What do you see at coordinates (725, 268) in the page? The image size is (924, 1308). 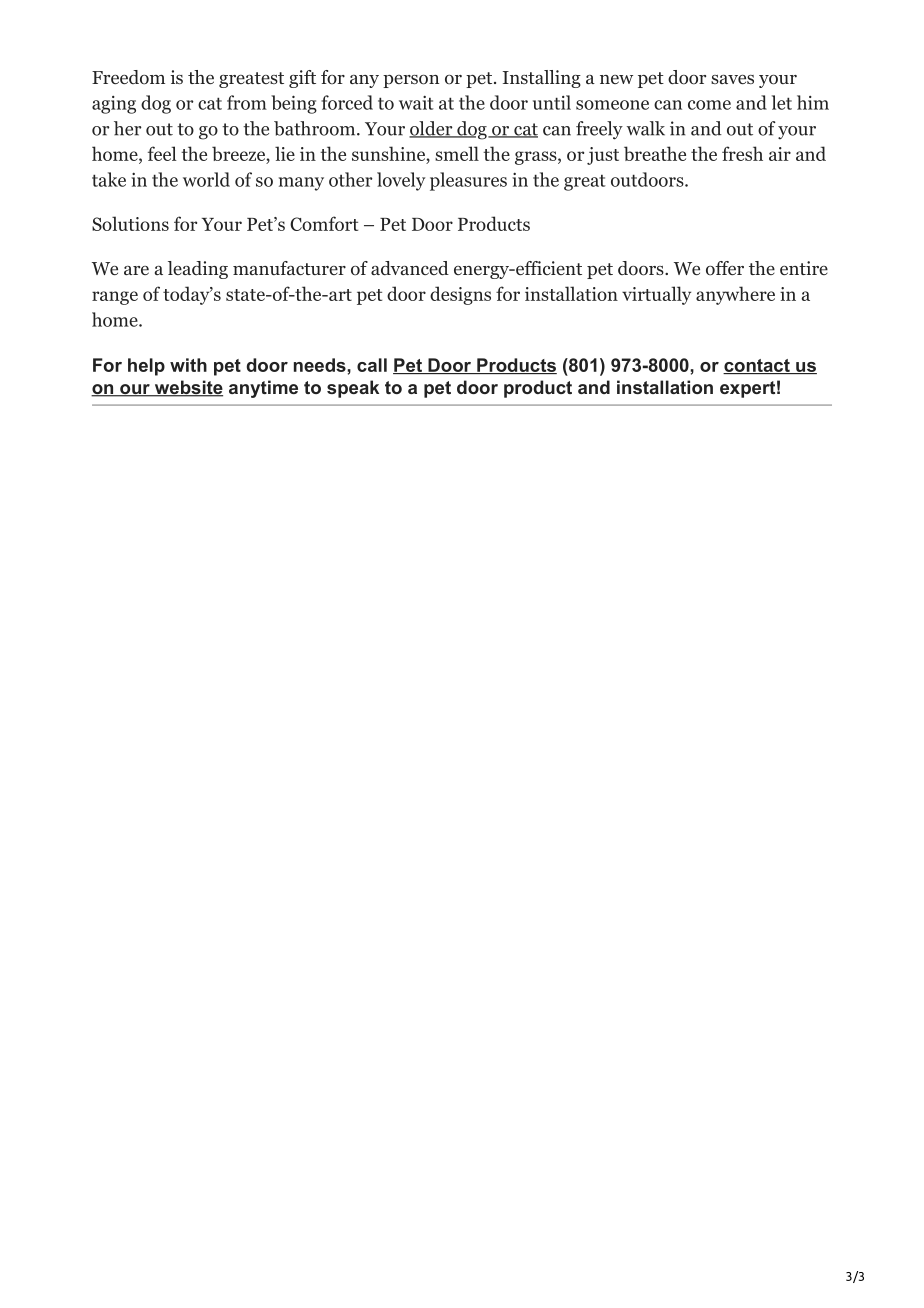 I see `offer` at bounding box center [725, 268].
